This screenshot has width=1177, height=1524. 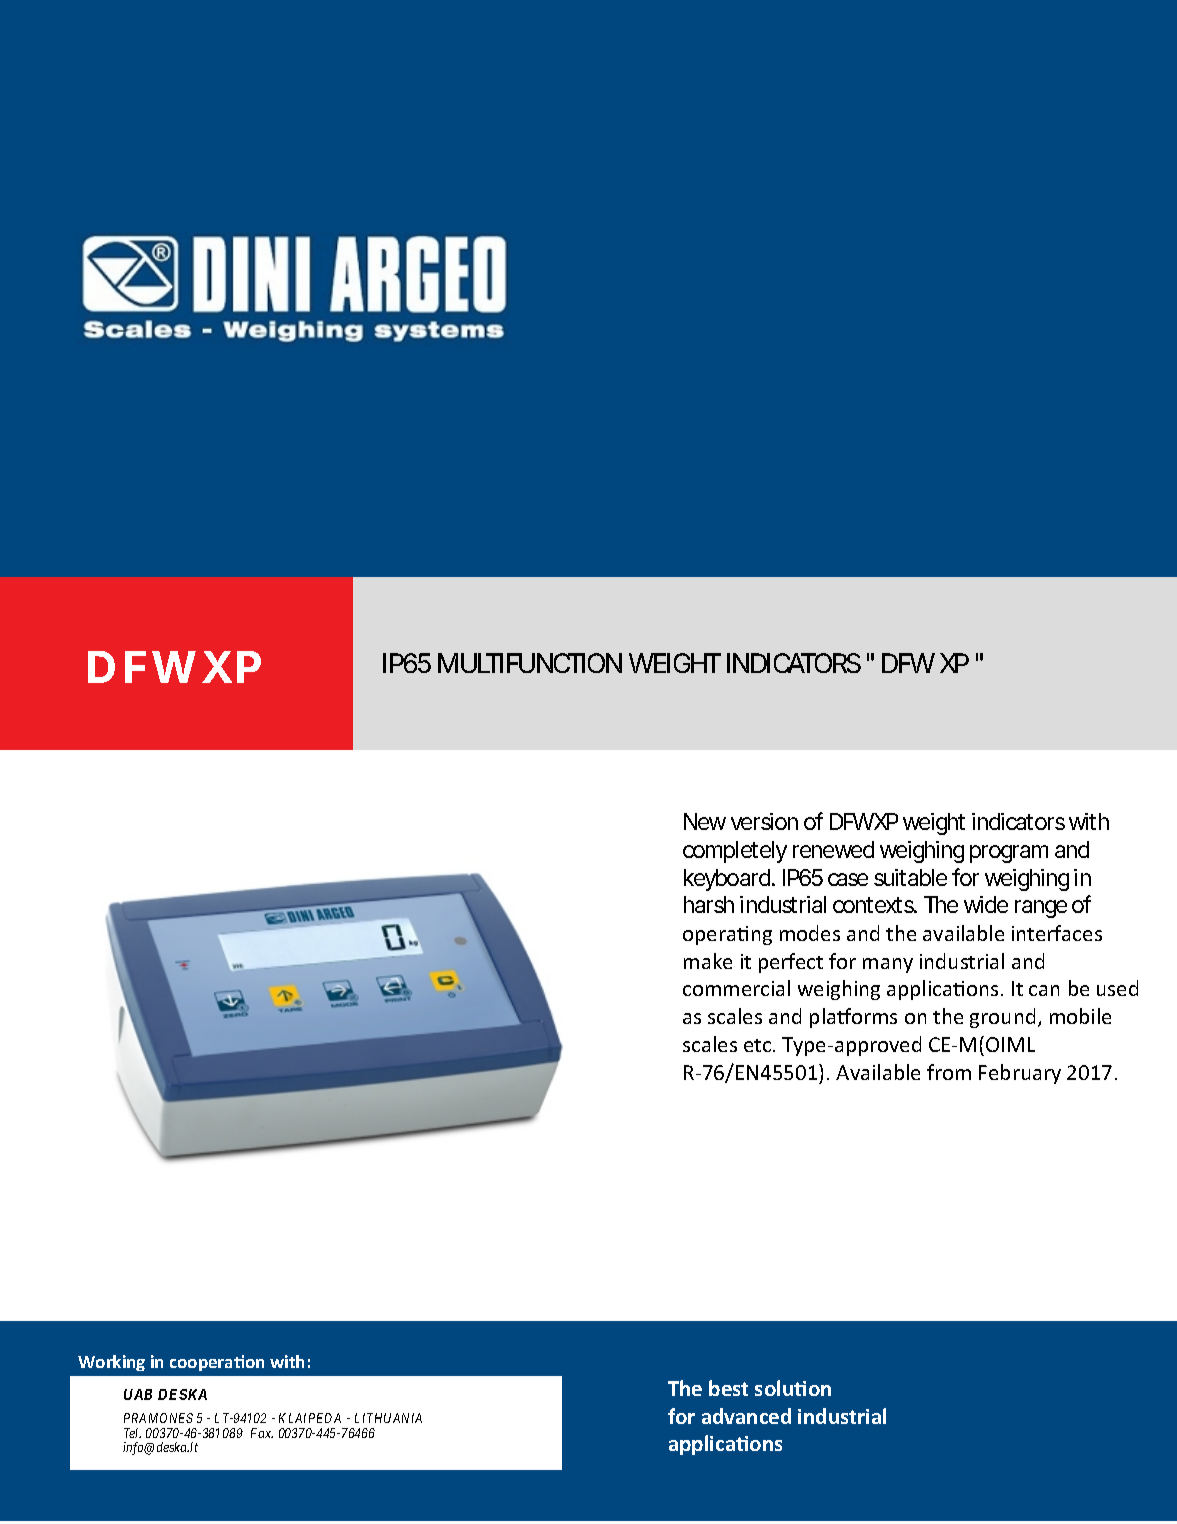 I want to click on suitable, so click(x=913, y=877).
